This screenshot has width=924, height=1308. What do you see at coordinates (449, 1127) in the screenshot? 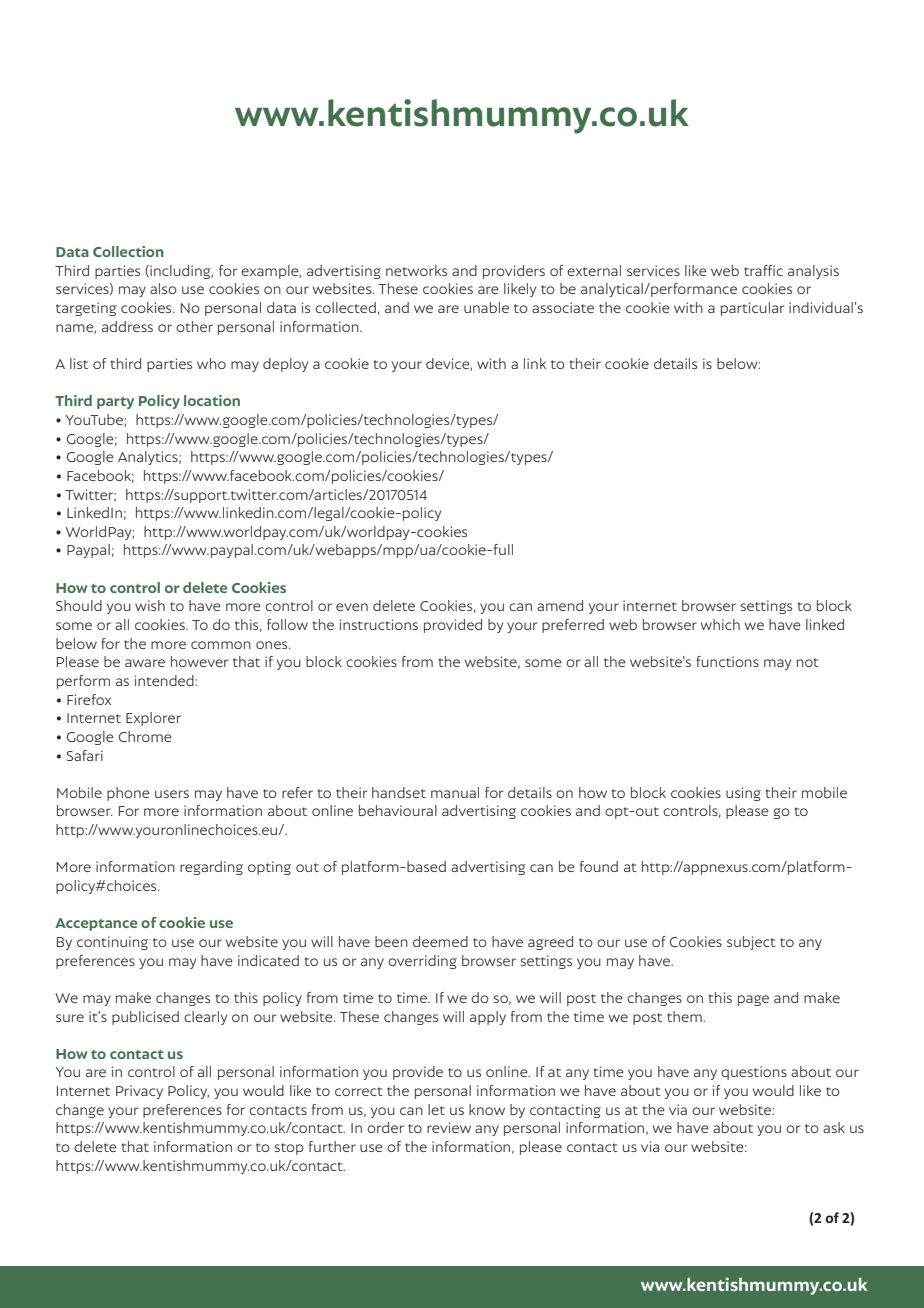
I see `review` at bounding box center [449, 1127].
